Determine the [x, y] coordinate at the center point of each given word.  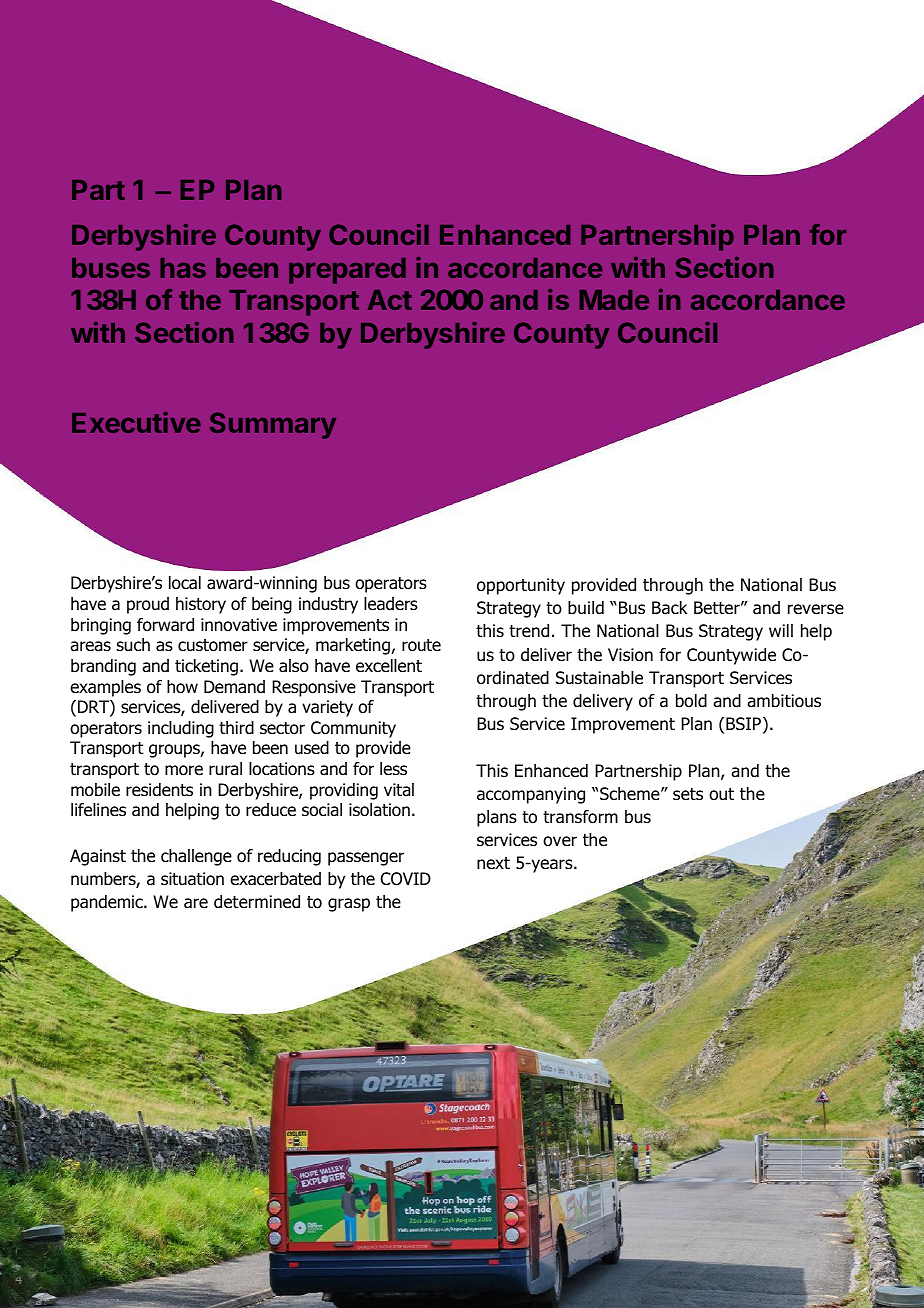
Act [390, 300]
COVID [406, 879]
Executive [136, 422]
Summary [273, 425]
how [182, 687]
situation [192, 879]
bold [691, 701]
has [183, 268]
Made [614, 300]
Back [670, 608]
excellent [389, 666]
